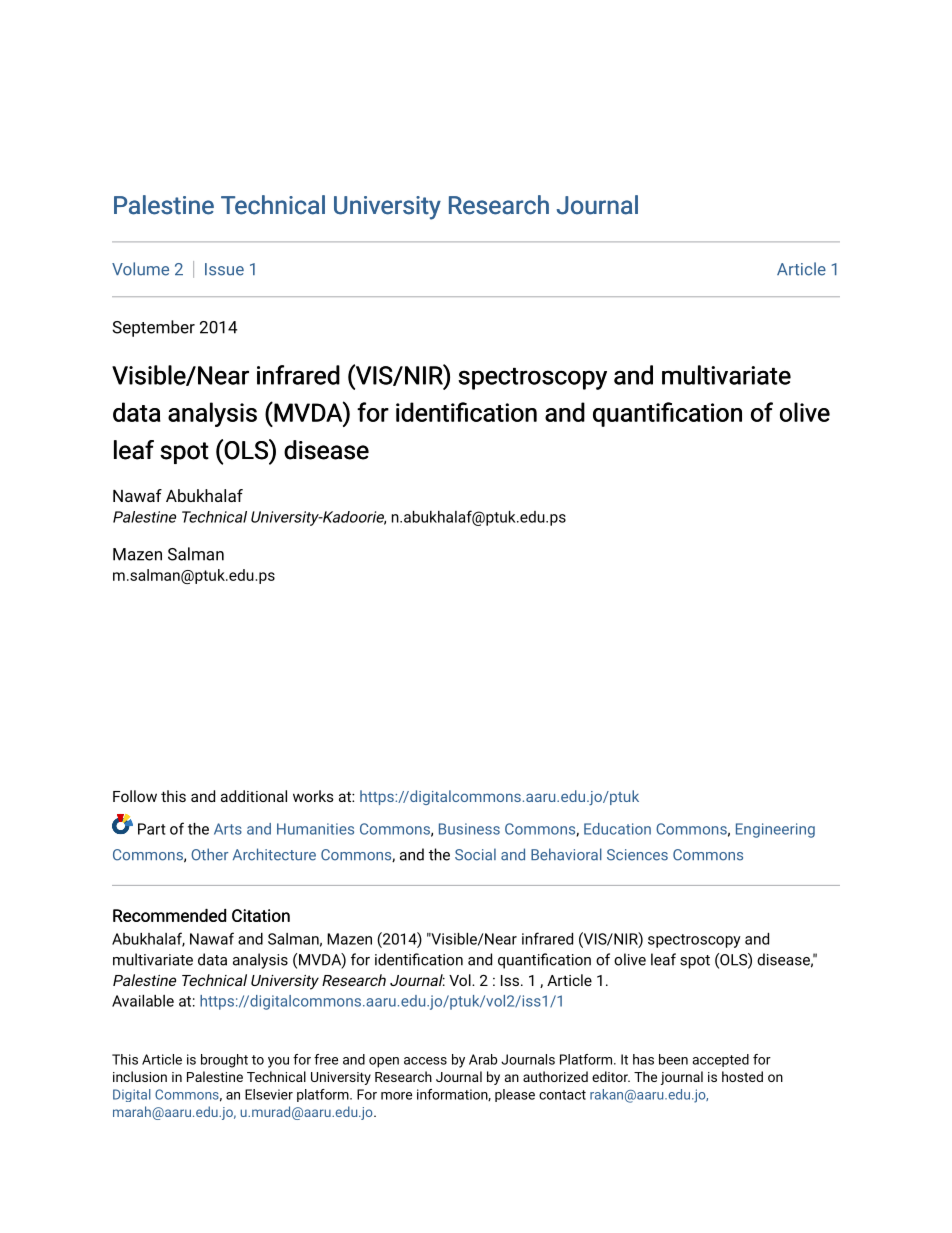 The height and width of the screenshot is (1233, 952). What do you see at coordinates (483, 1059) in the screenshot?
I see `Arab` at bounding box center [483, 1059].
